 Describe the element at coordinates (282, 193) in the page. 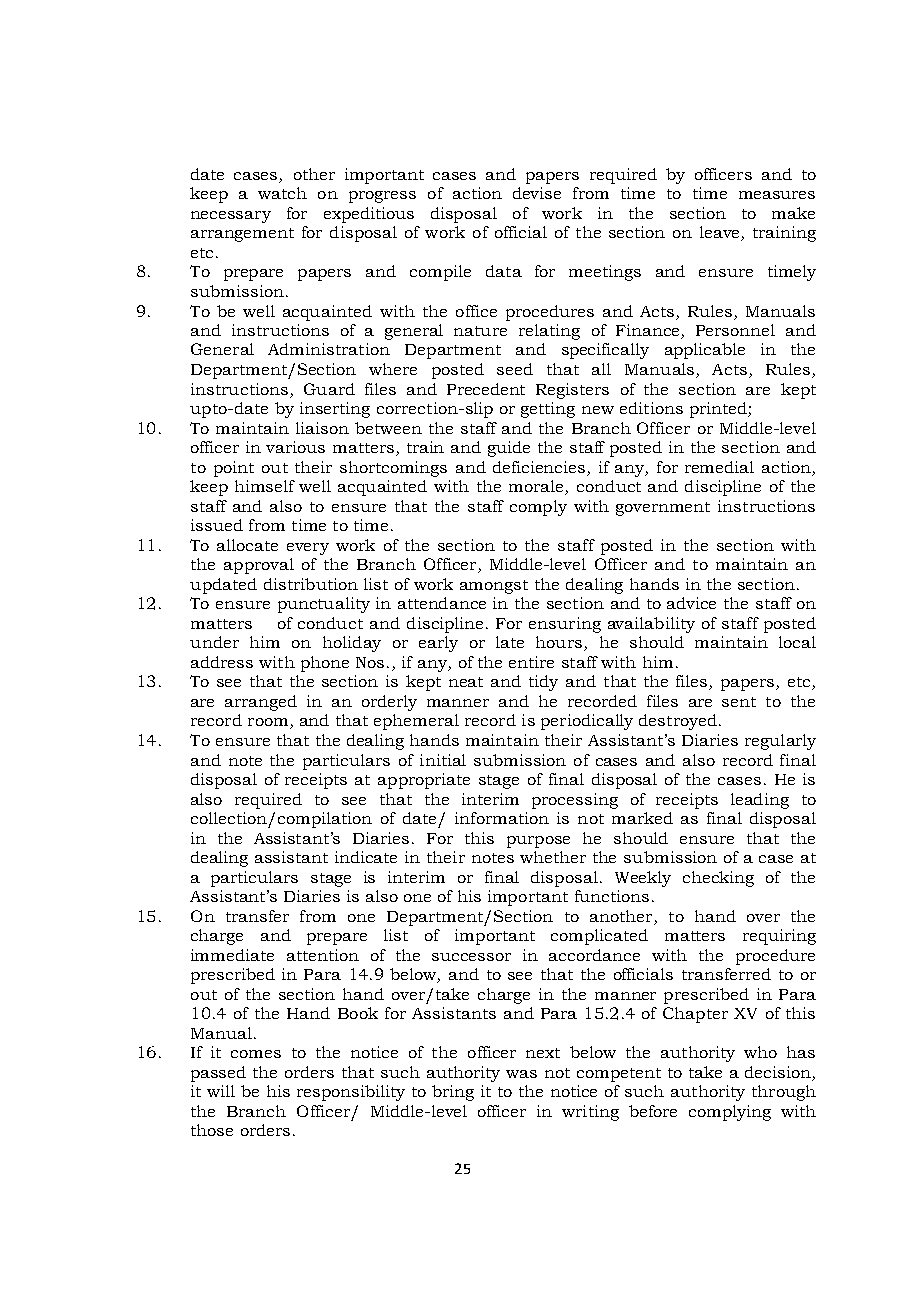

I see `watch` at that location.
